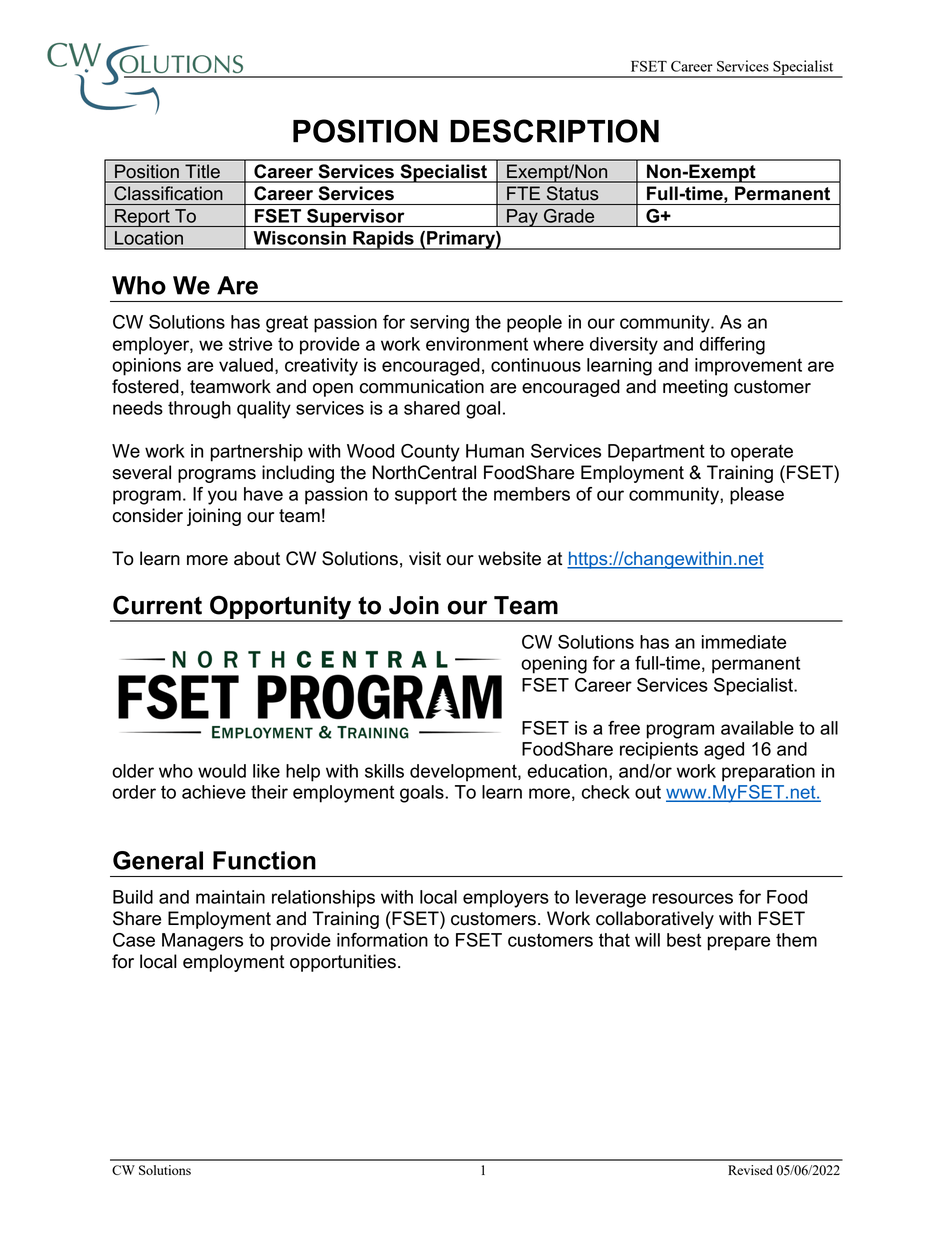 Image resolution: width=952 pixels, height=1233 pixels. What do you see at coordinates (522, 218) in the page?
I see `Pay` at bounding box center [522, 218].
